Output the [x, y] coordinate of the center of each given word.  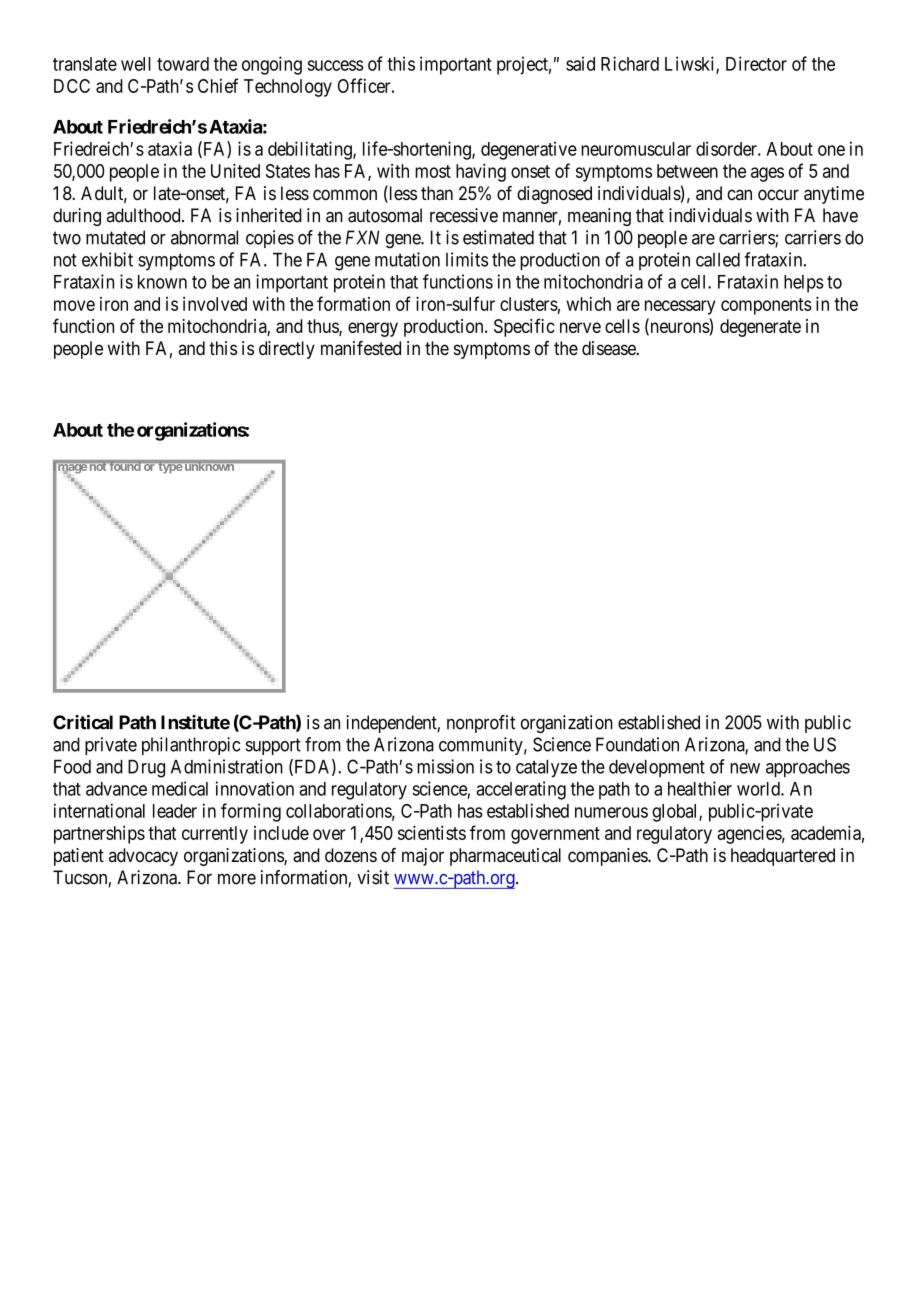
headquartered [783, 857]
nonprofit [481, 724]
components [766, 306]
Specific [524, 327]
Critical [83, 722]
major [423, 857]
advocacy [143, 857]
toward [183, 64]
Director [756, 63]
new [745, 768]
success [335, 65]
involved [215, 304]
